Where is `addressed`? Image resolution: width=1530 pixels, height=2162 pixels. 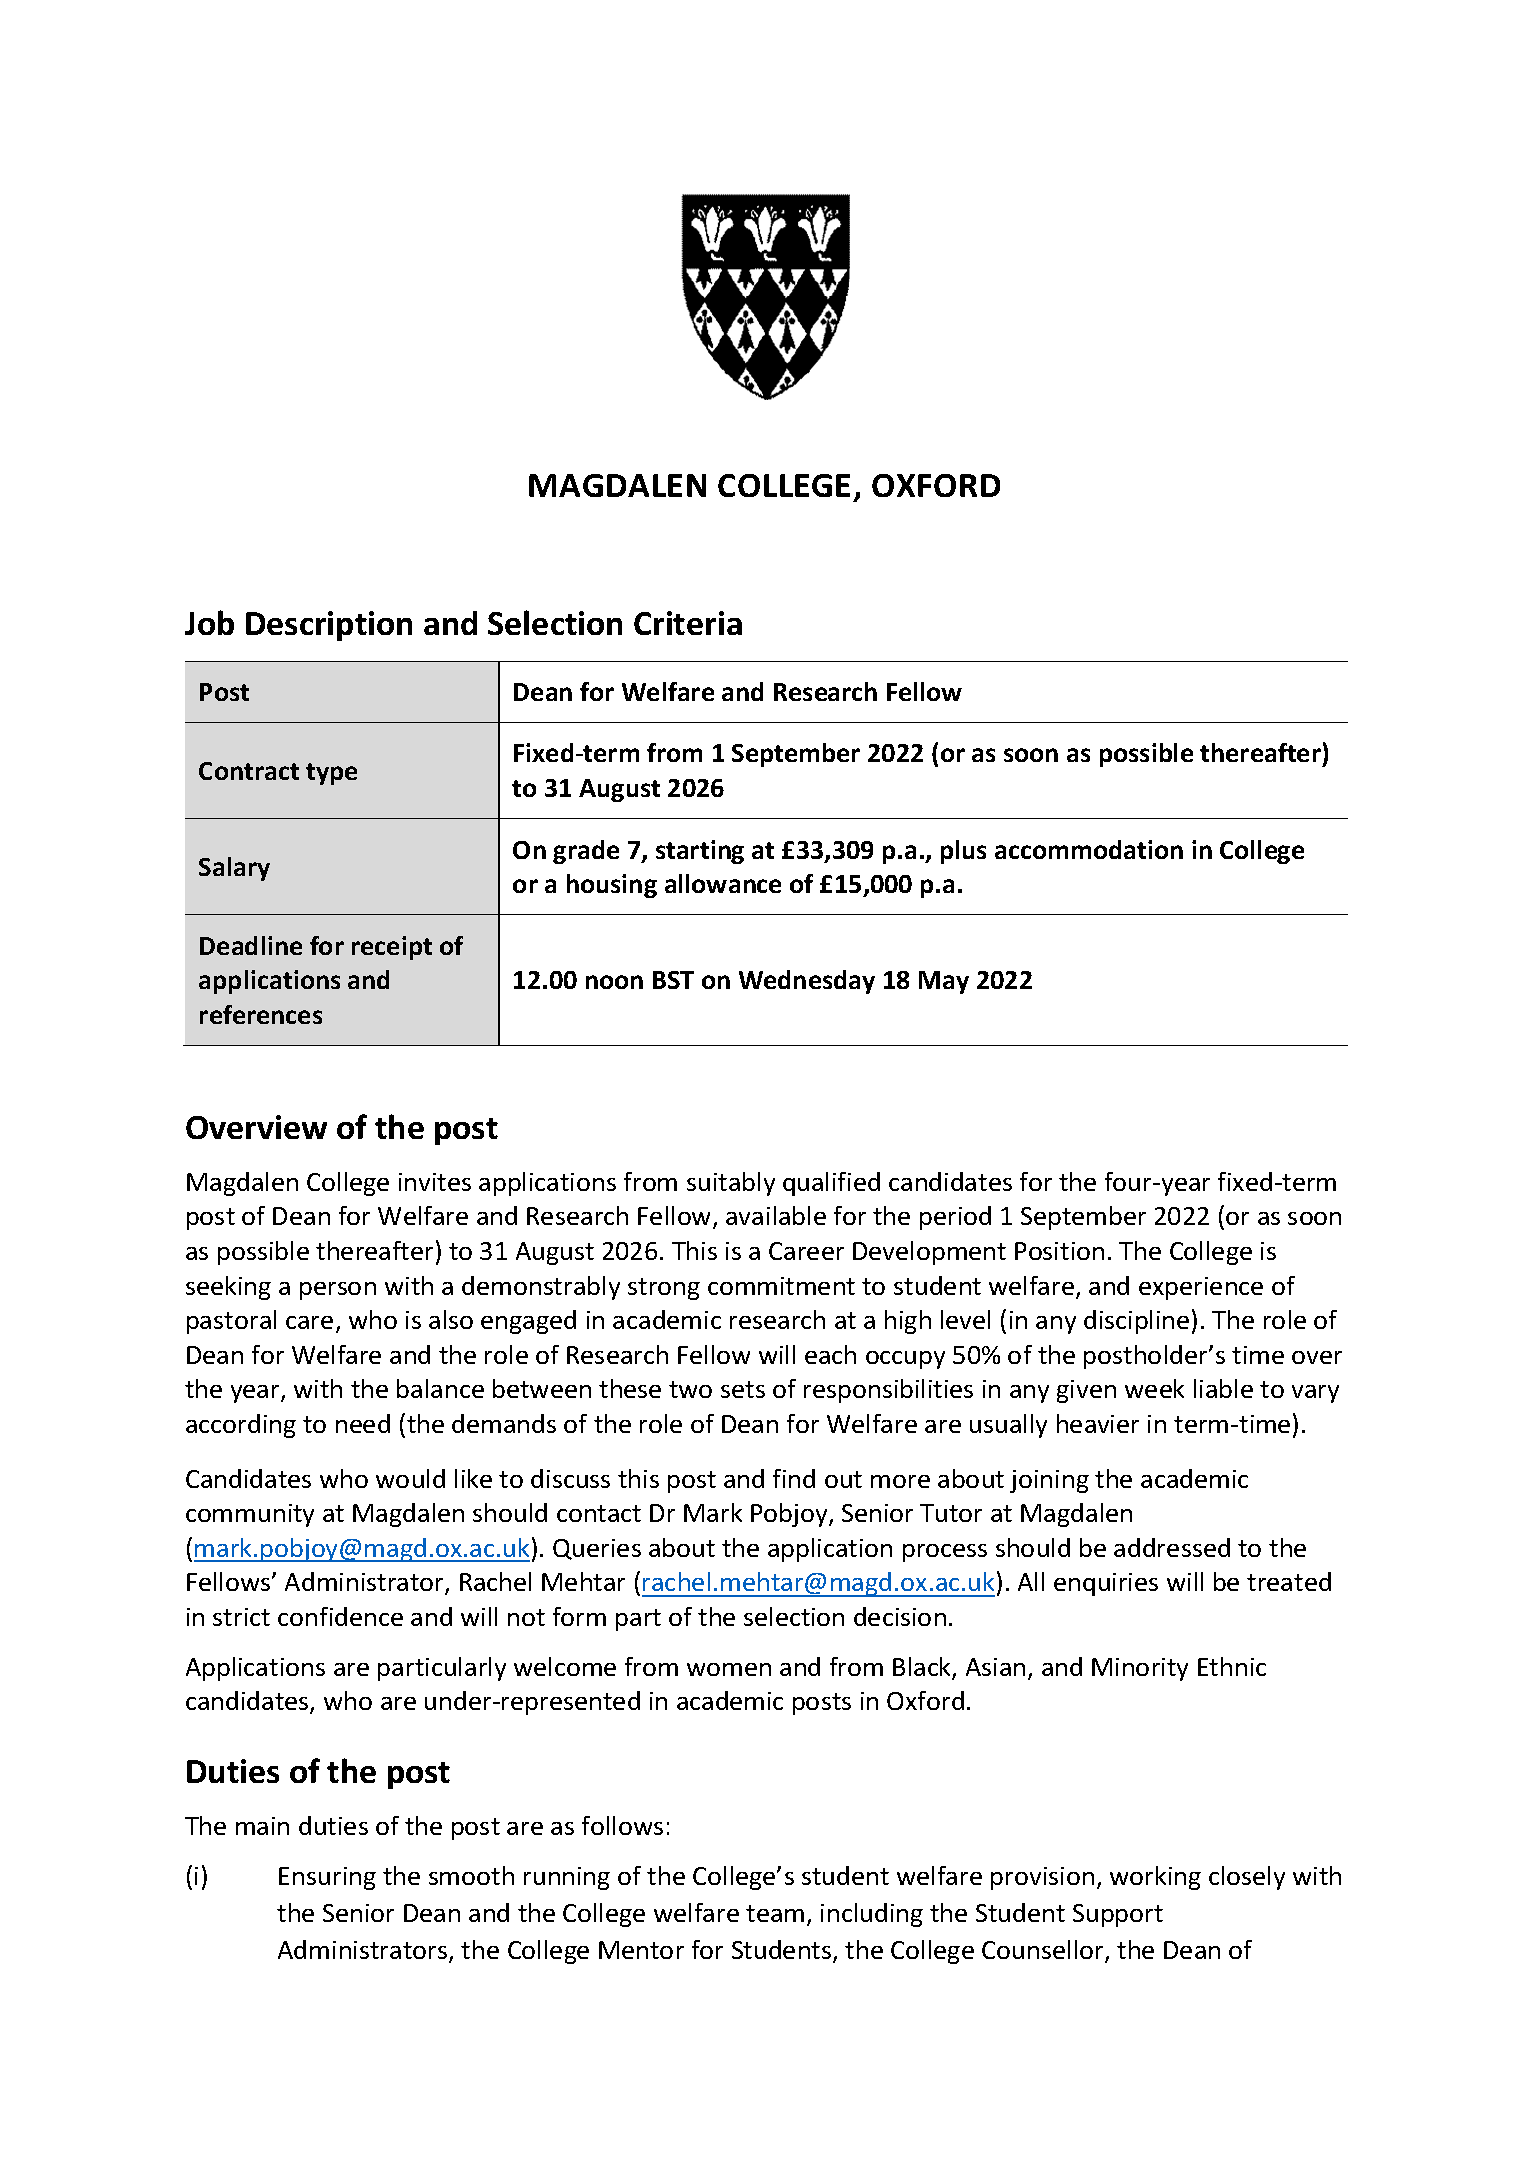 addressed is located at coordinates (1172, 1547).
